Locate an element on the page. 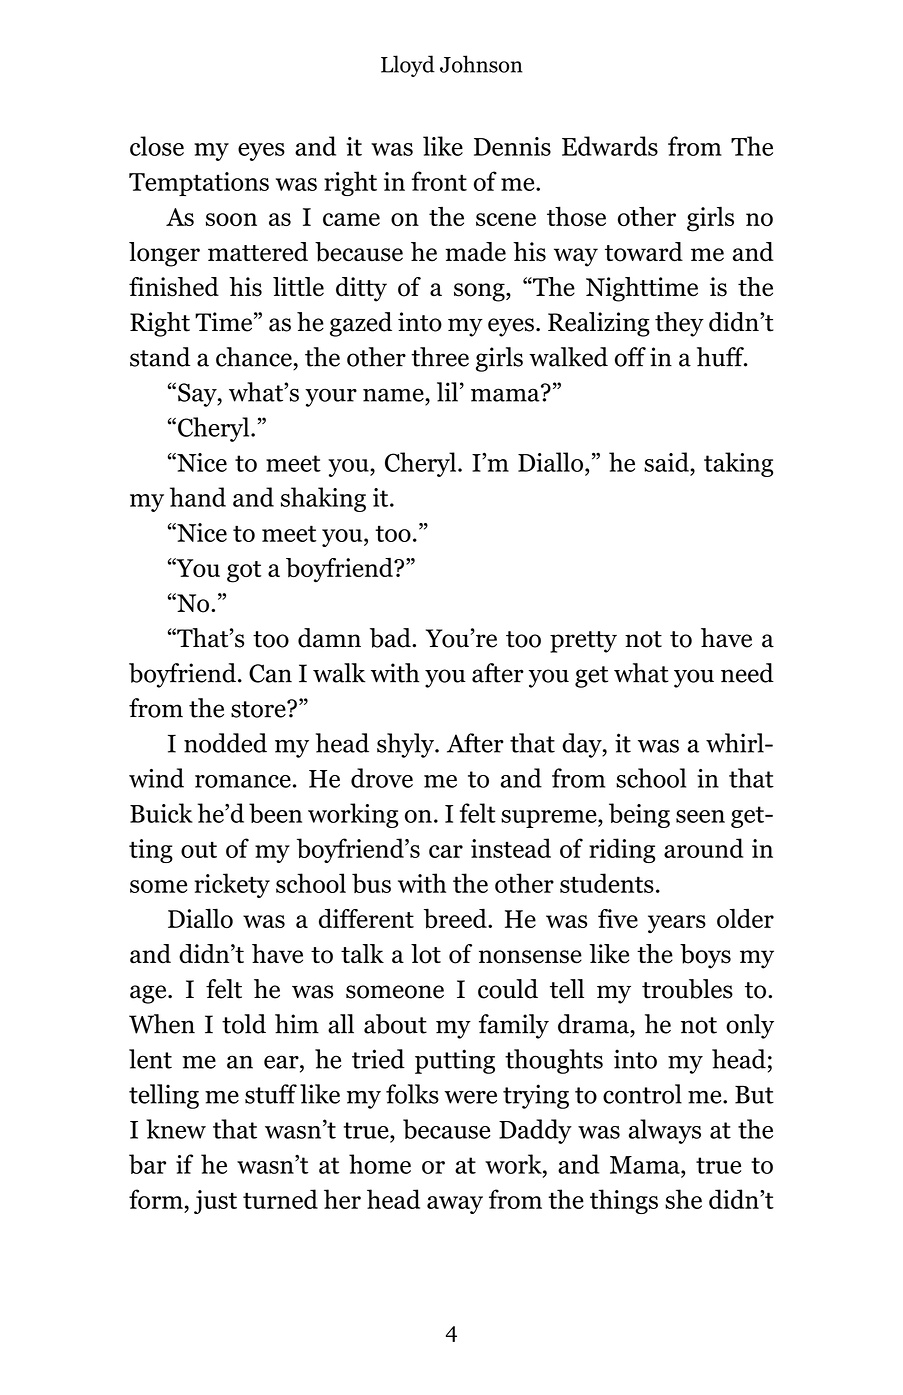 This image has height=1395, width=903. need is located at coordinates (747, 673).
